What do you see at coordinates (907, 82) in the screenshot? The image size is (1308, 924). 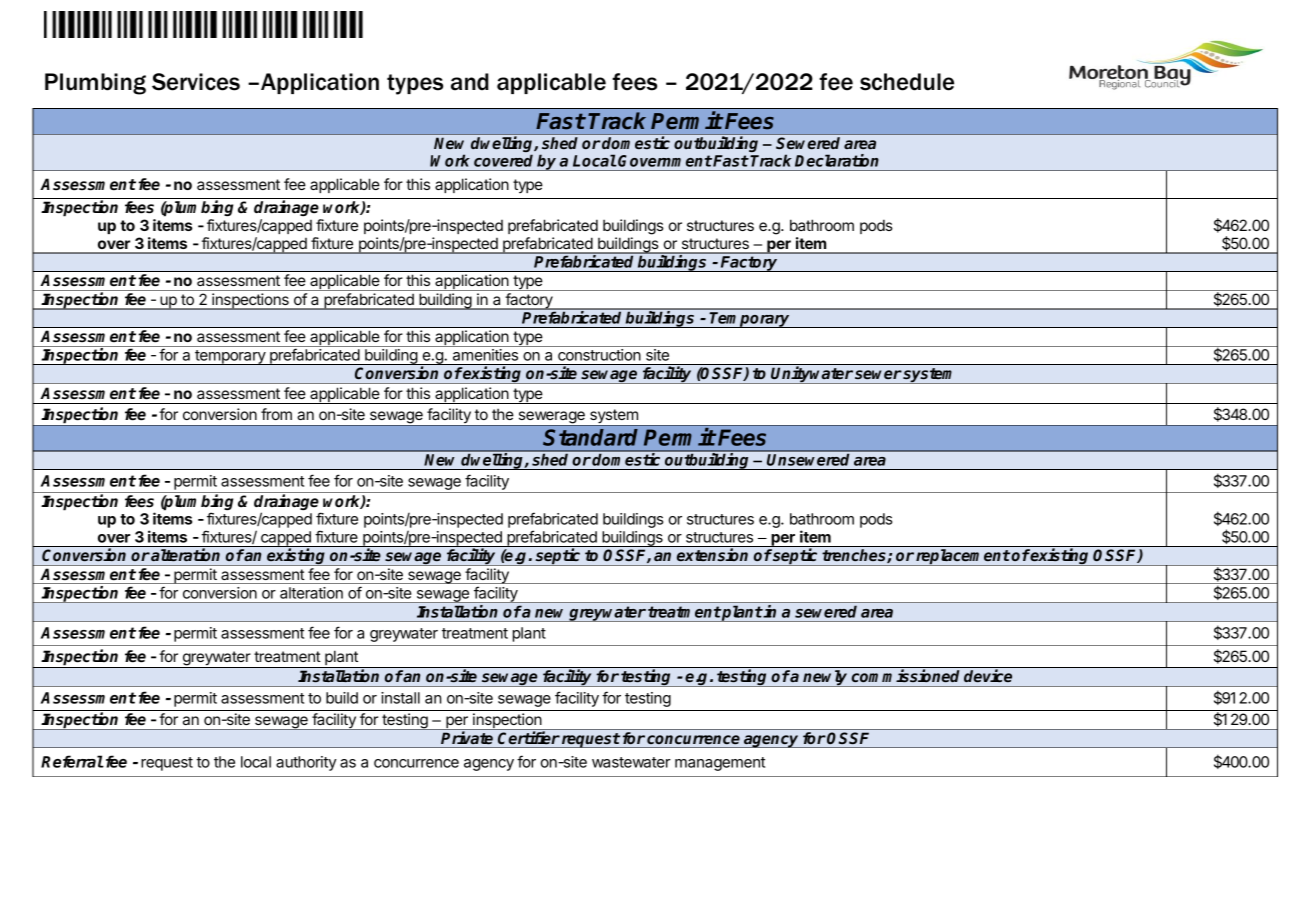 I see `schedule` at bounding box center [907, 82].
